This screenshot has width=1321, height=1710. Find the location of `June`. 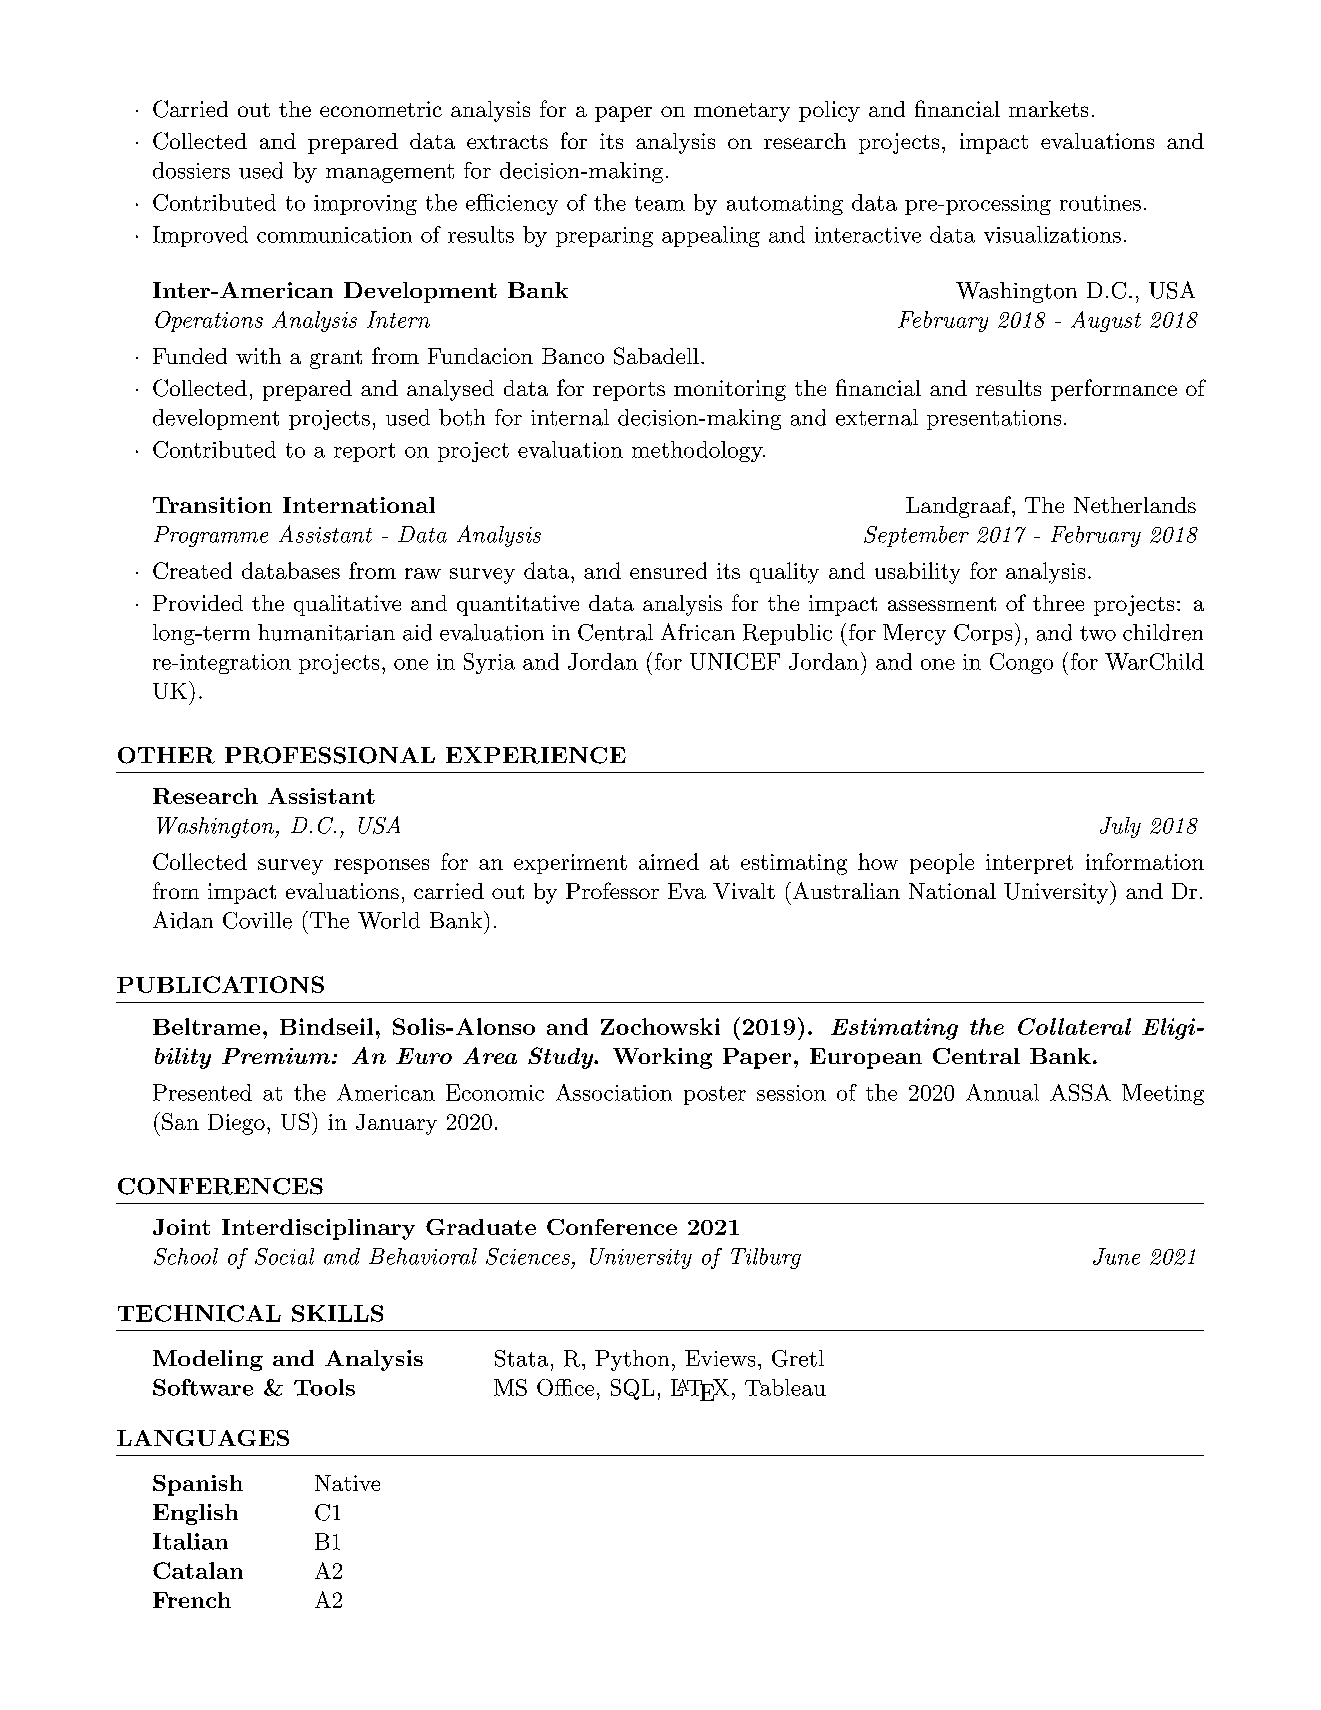

June is located at coordinates (1116, 1256).
